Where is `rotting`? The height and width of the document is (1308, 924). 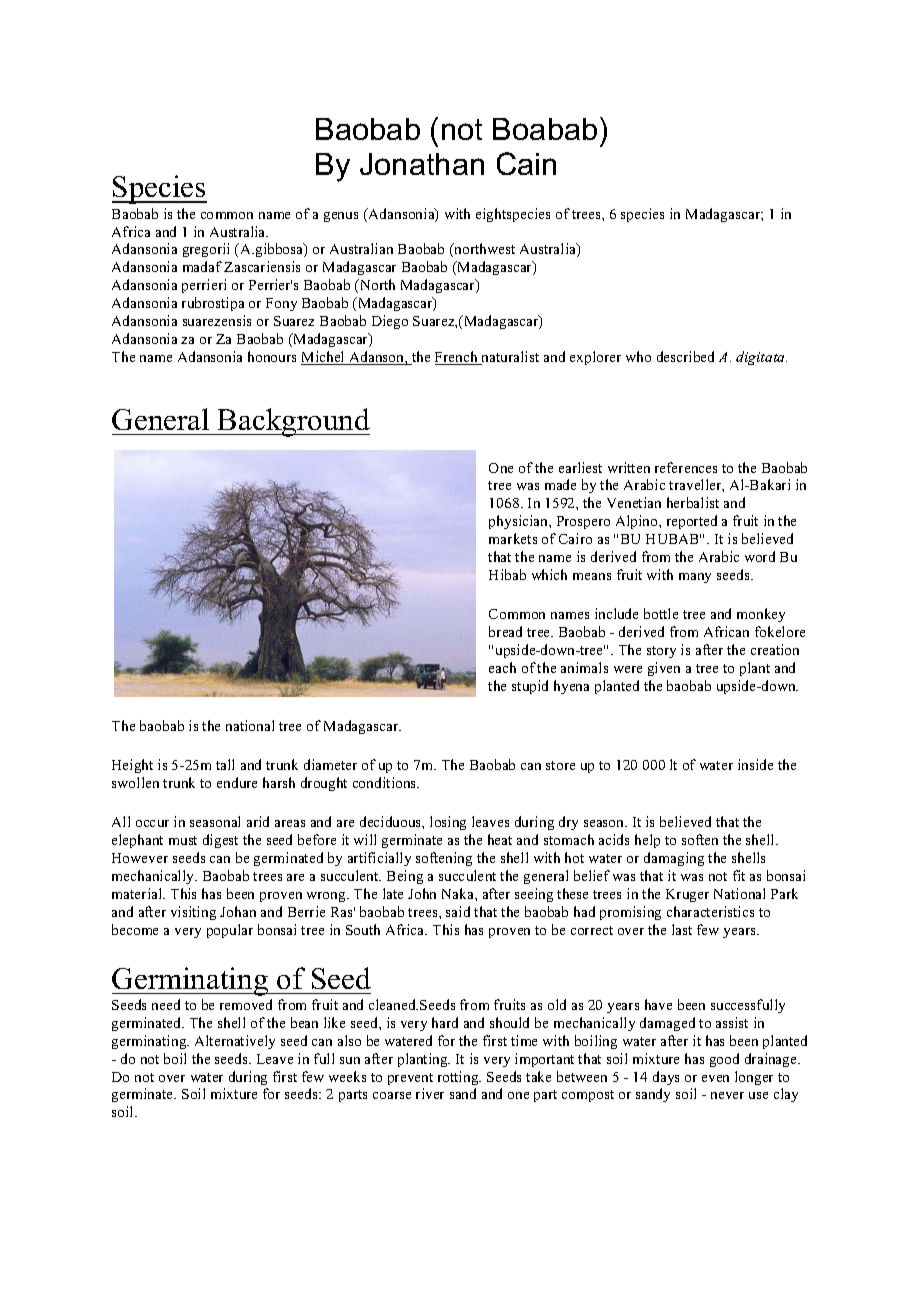 rotting is located at coordinates (459, 1078).
